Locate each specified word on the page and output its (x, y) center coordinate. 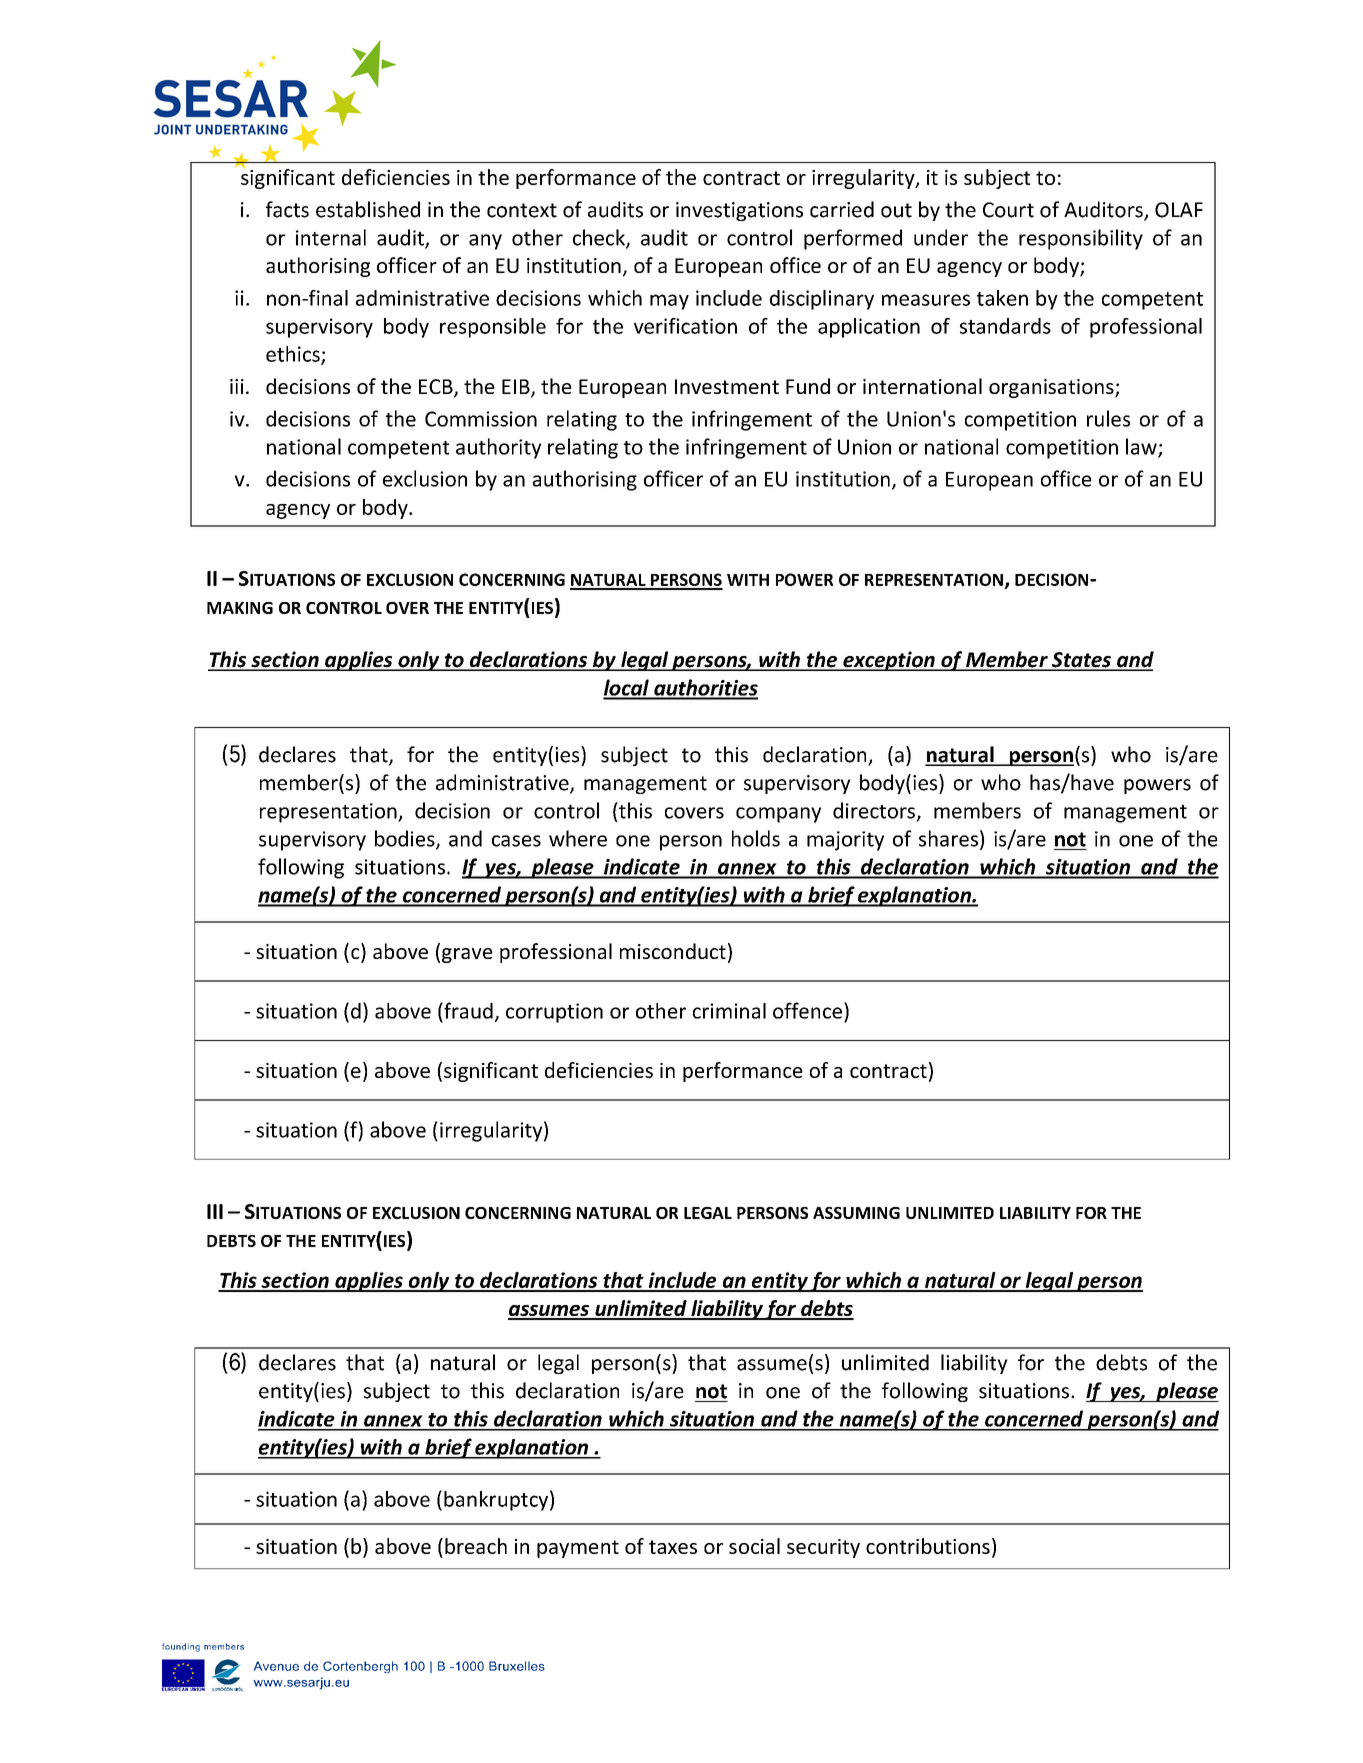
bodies (406, 839)
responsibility (1081, 239)
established (368, 209)
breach (476, 1546)
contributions (928, 1546)
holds (756, 838)
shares (948, 838)
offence (809, 1010)
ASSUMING (856, 1213)
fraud (467, 1010)
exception (889, 661)
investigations (739, 211)
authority (498, 448)
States (1081, 661)
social (754, 1546)
